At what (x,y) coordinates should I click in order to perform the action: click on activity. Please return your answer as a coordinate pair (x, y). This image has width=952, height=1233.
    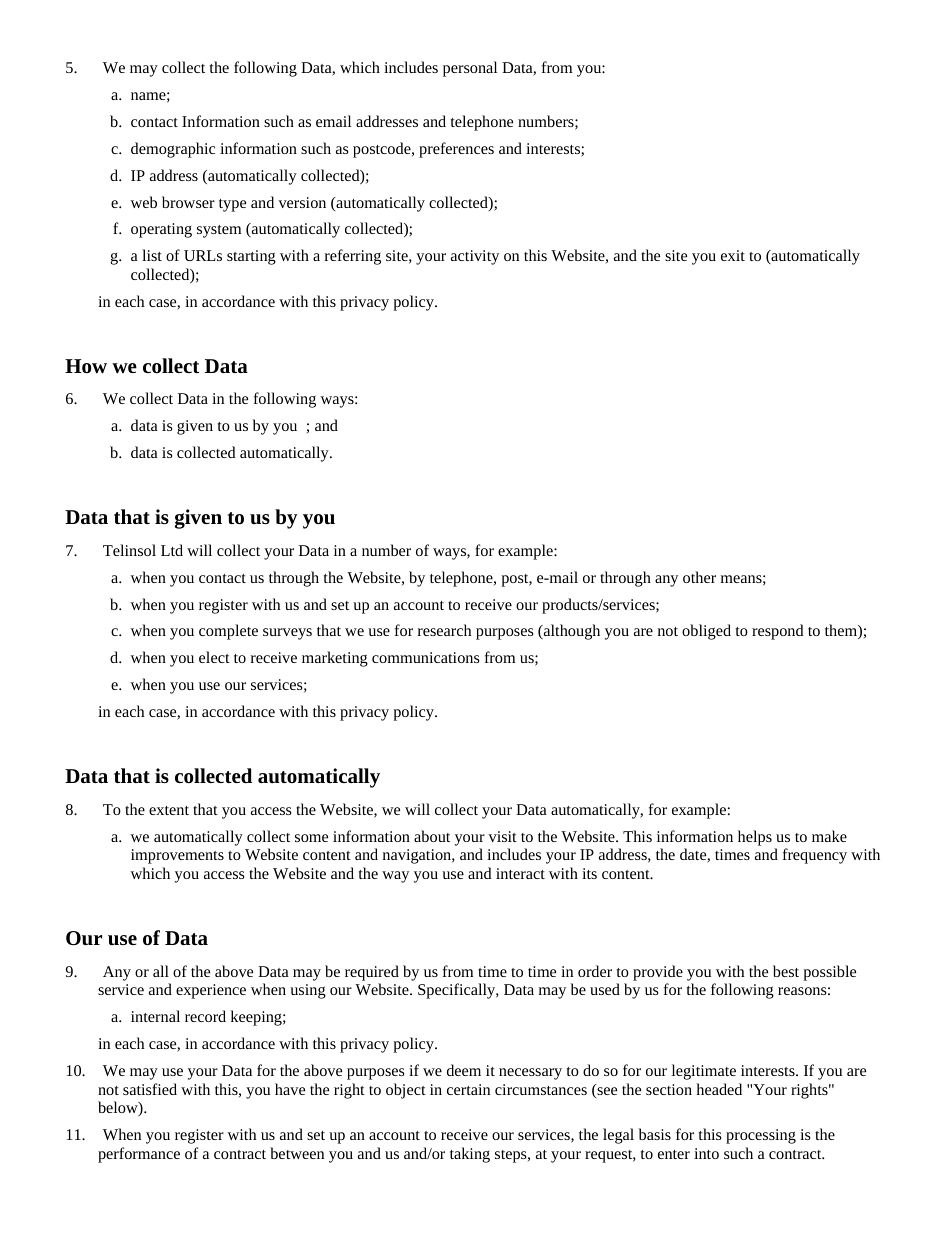
    Looking at the image, I should click on (475, 257).
